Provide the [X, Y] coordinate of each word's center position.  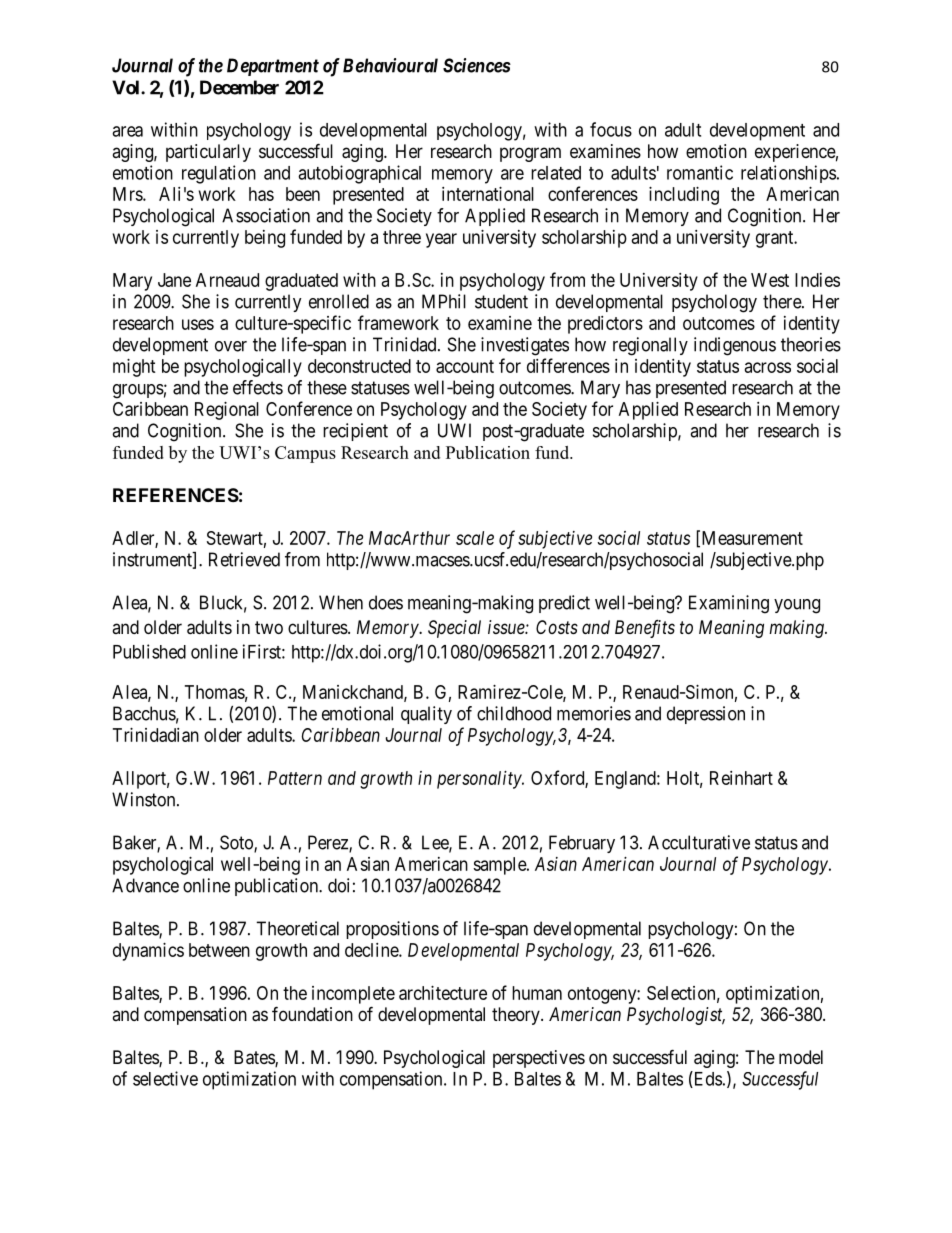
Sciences [477, 65]
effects [258, 387]
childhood [514, 713]
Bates [255, 1058]
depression [706, 715]
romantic [700, 172]
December [239, 87]
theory [517, 1016]
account [465, 366]
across [768, 367]
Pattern [295, 778]
